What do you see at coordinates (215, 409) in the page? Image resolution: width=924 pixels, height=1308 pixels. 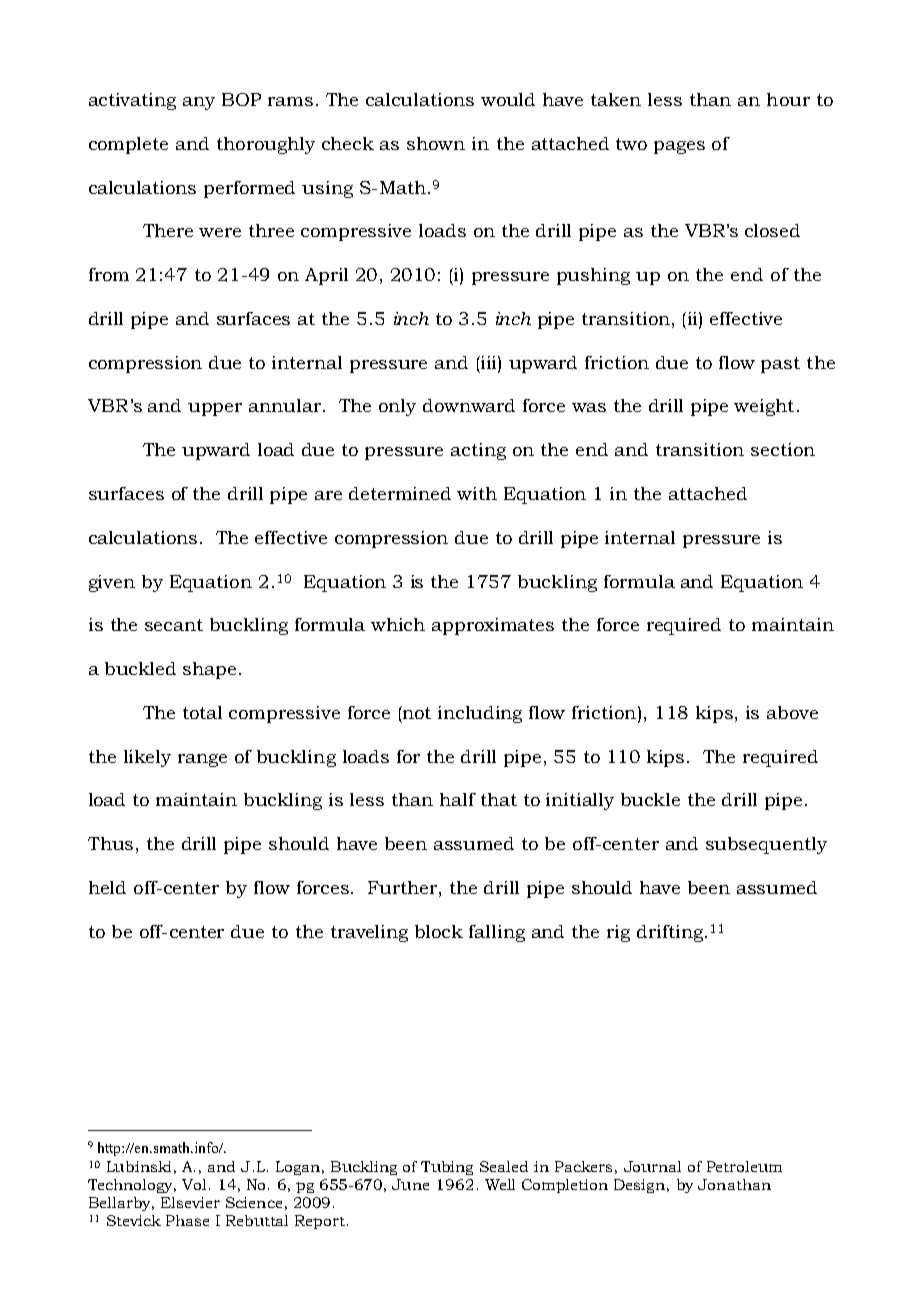 I see `upper` at bounding box center [215, 409].
